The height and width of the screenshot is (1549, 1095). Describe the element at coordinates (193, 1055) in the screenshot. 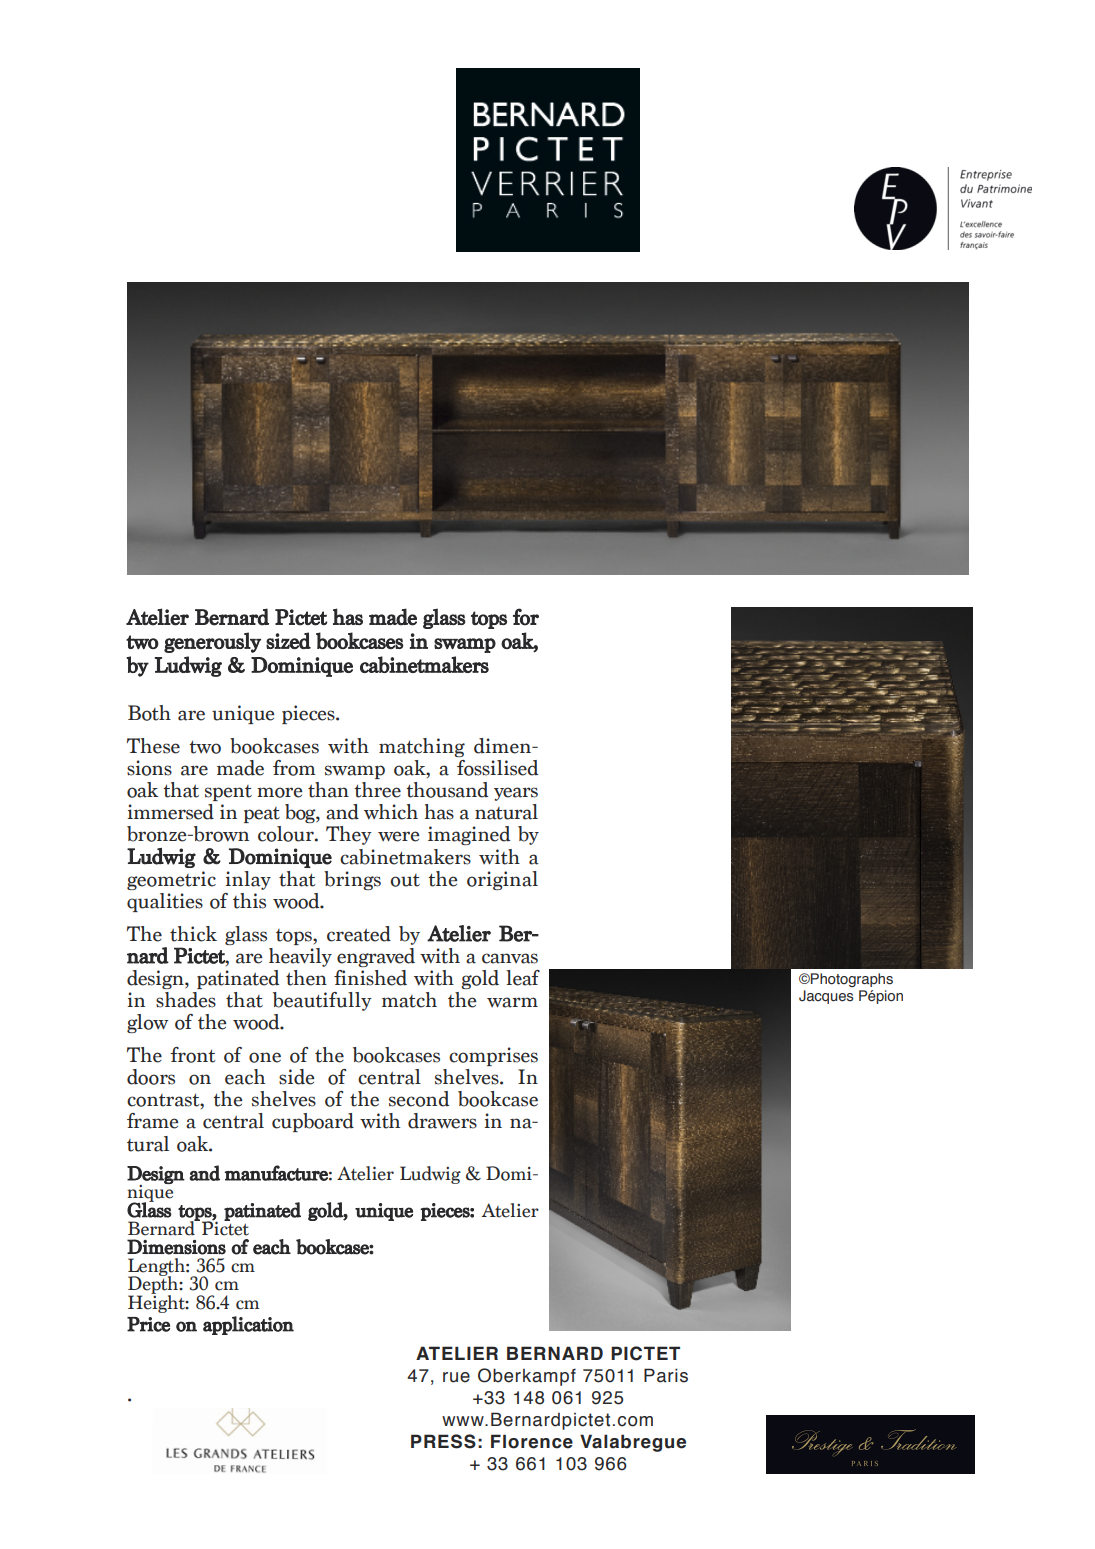

I see `front` at that location.
